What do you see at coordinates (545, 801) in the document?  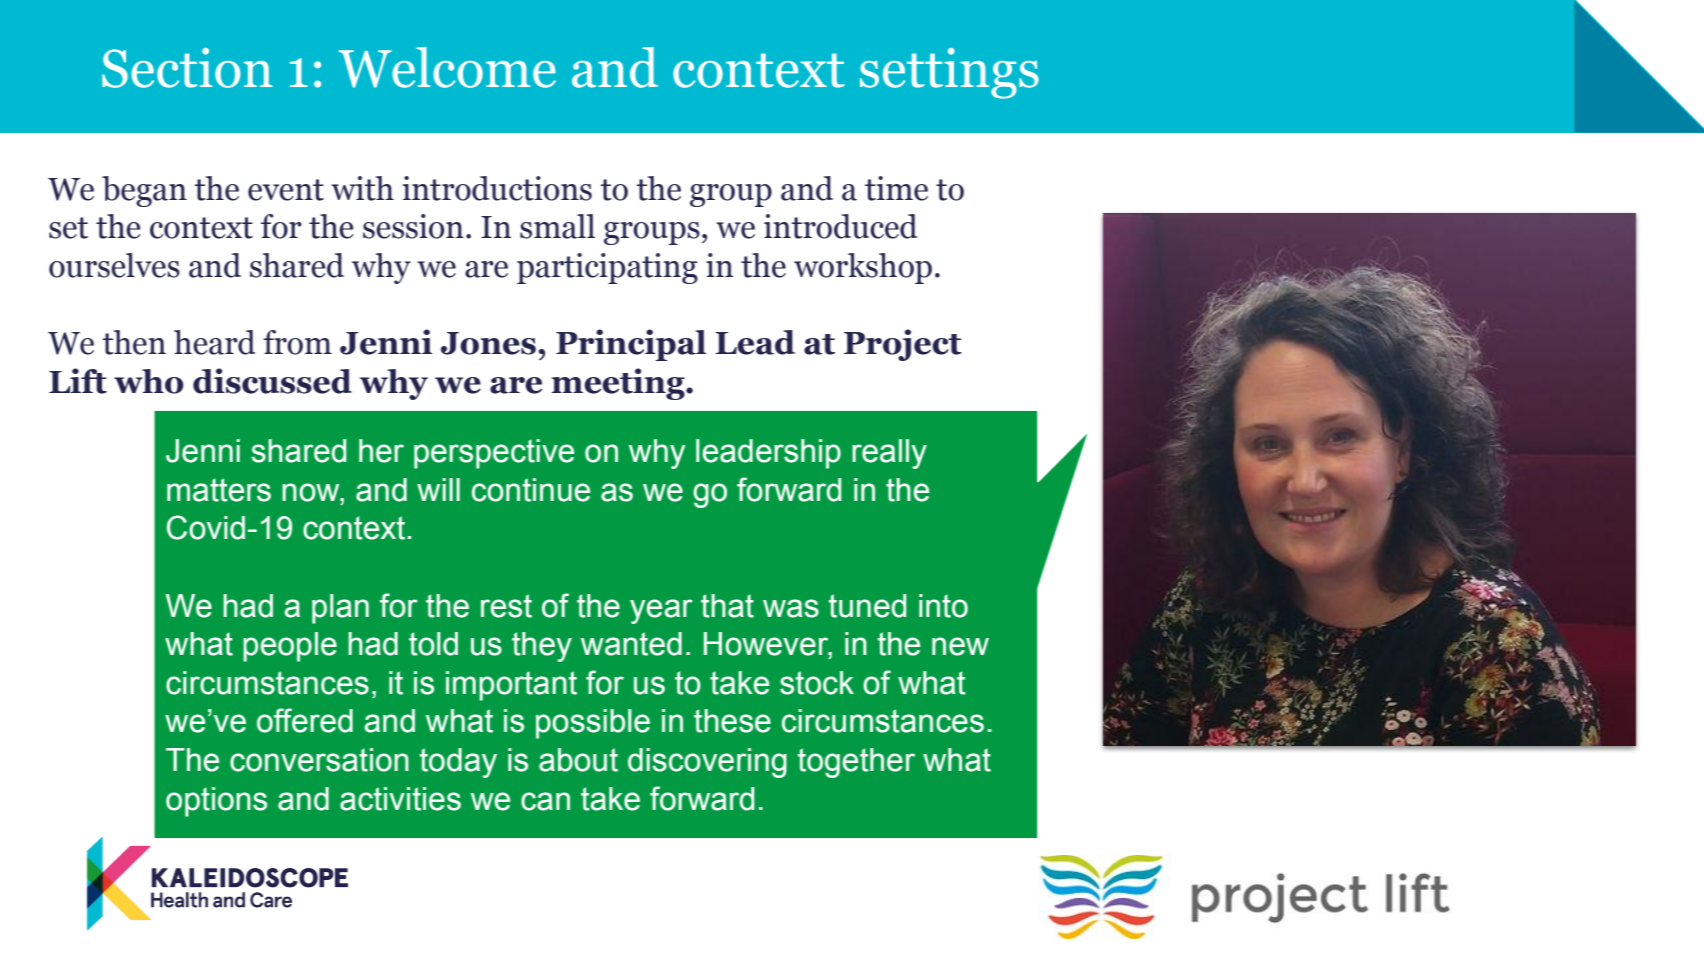 I see `can` at bounding box center [545, 801].
